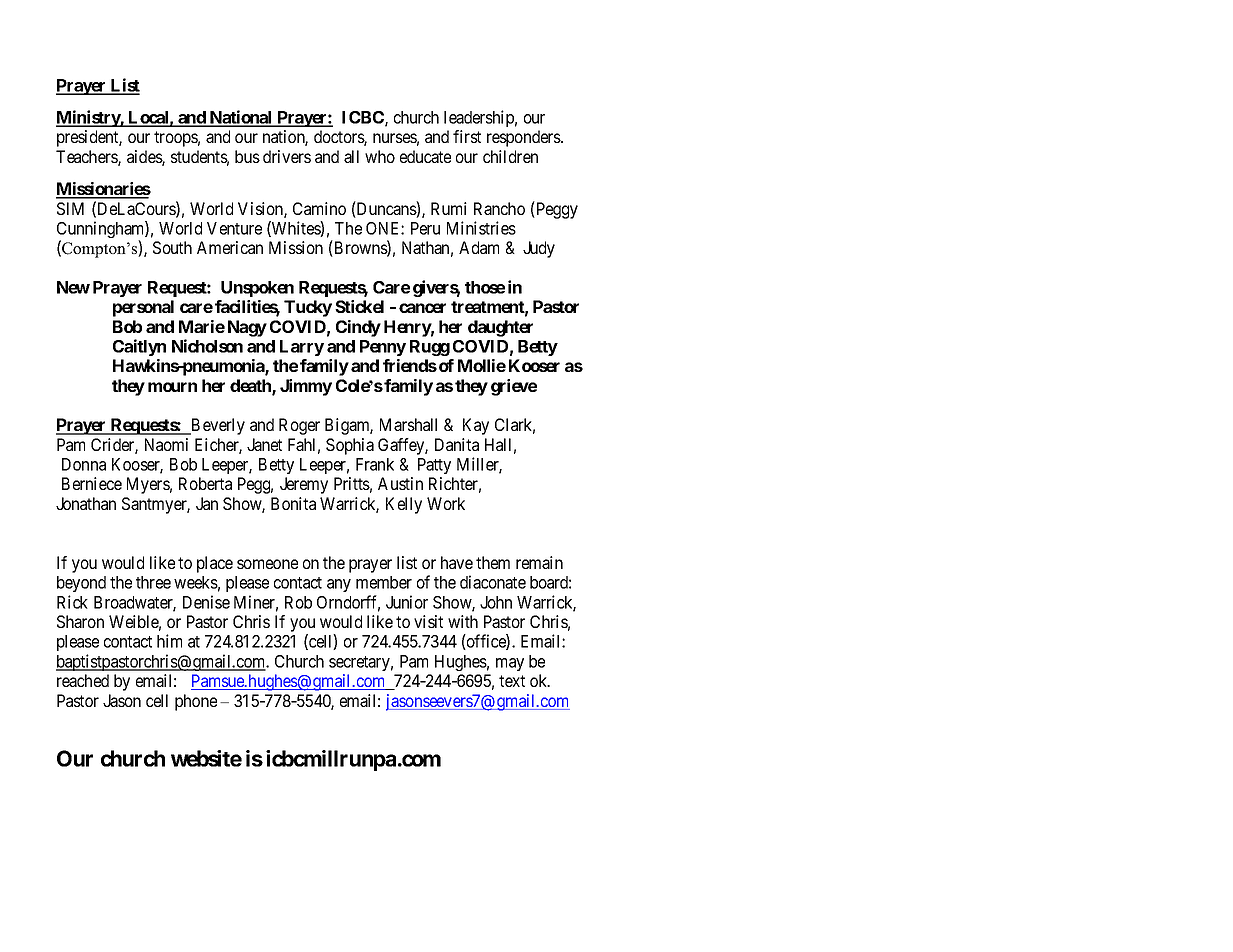 The height and width of the document is (952, 1233). I want to click on Donna, so click(84, 464).
